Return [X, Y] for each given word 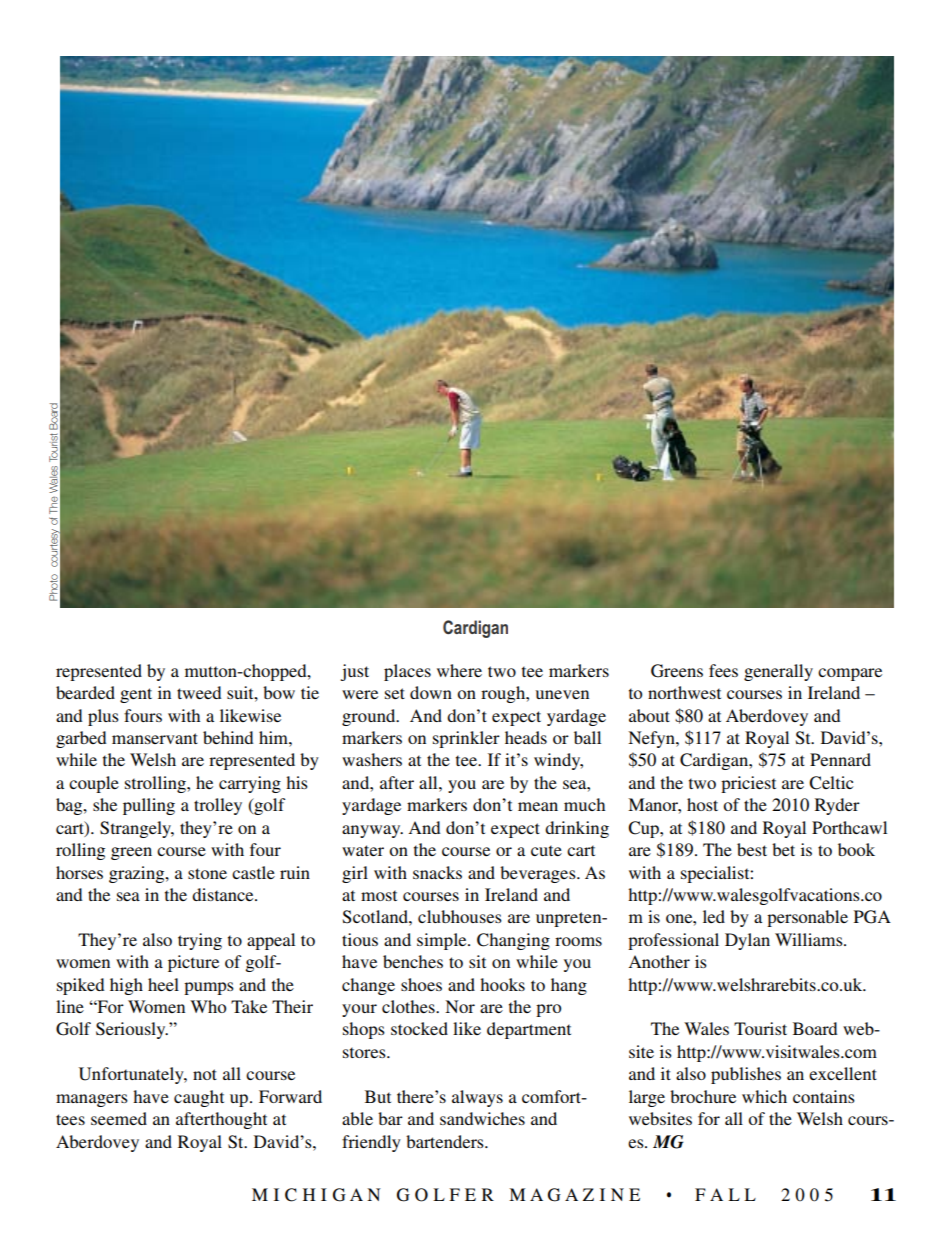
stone [207, 873]
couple [94, 784]
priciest [748, 784]
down [431, 692]
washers [372, 759]
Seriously [132, 1030]
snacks [437, 872]
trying [200, 941]
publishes [746, 1075]
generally [778, 672]
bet [783, 849]
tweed [199, 692]
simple [443, 941]
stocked [419, 1028]
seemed [119, 1118]
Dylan [747, 941]
